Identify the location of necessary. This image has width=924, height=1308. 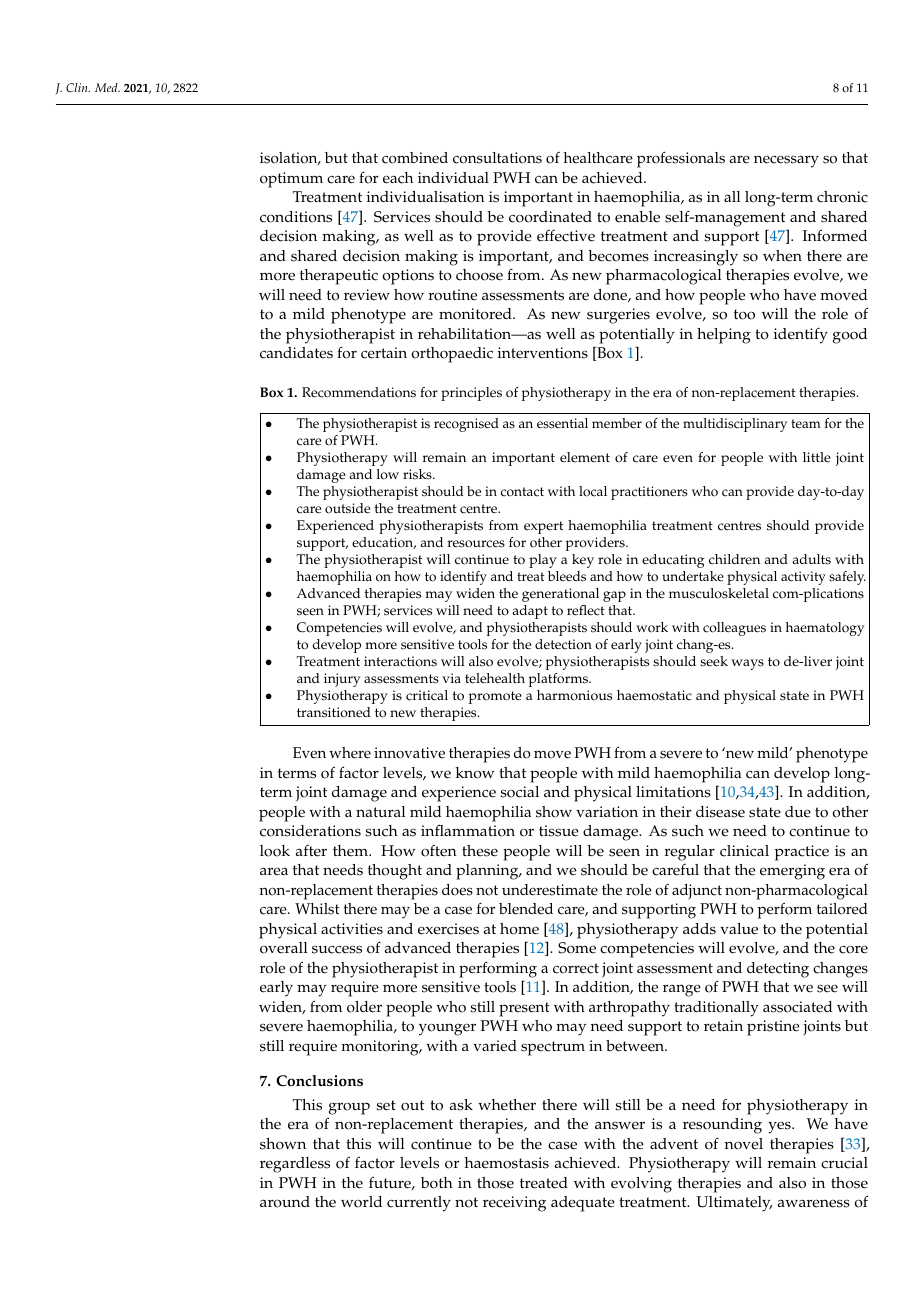
(786, 161).
